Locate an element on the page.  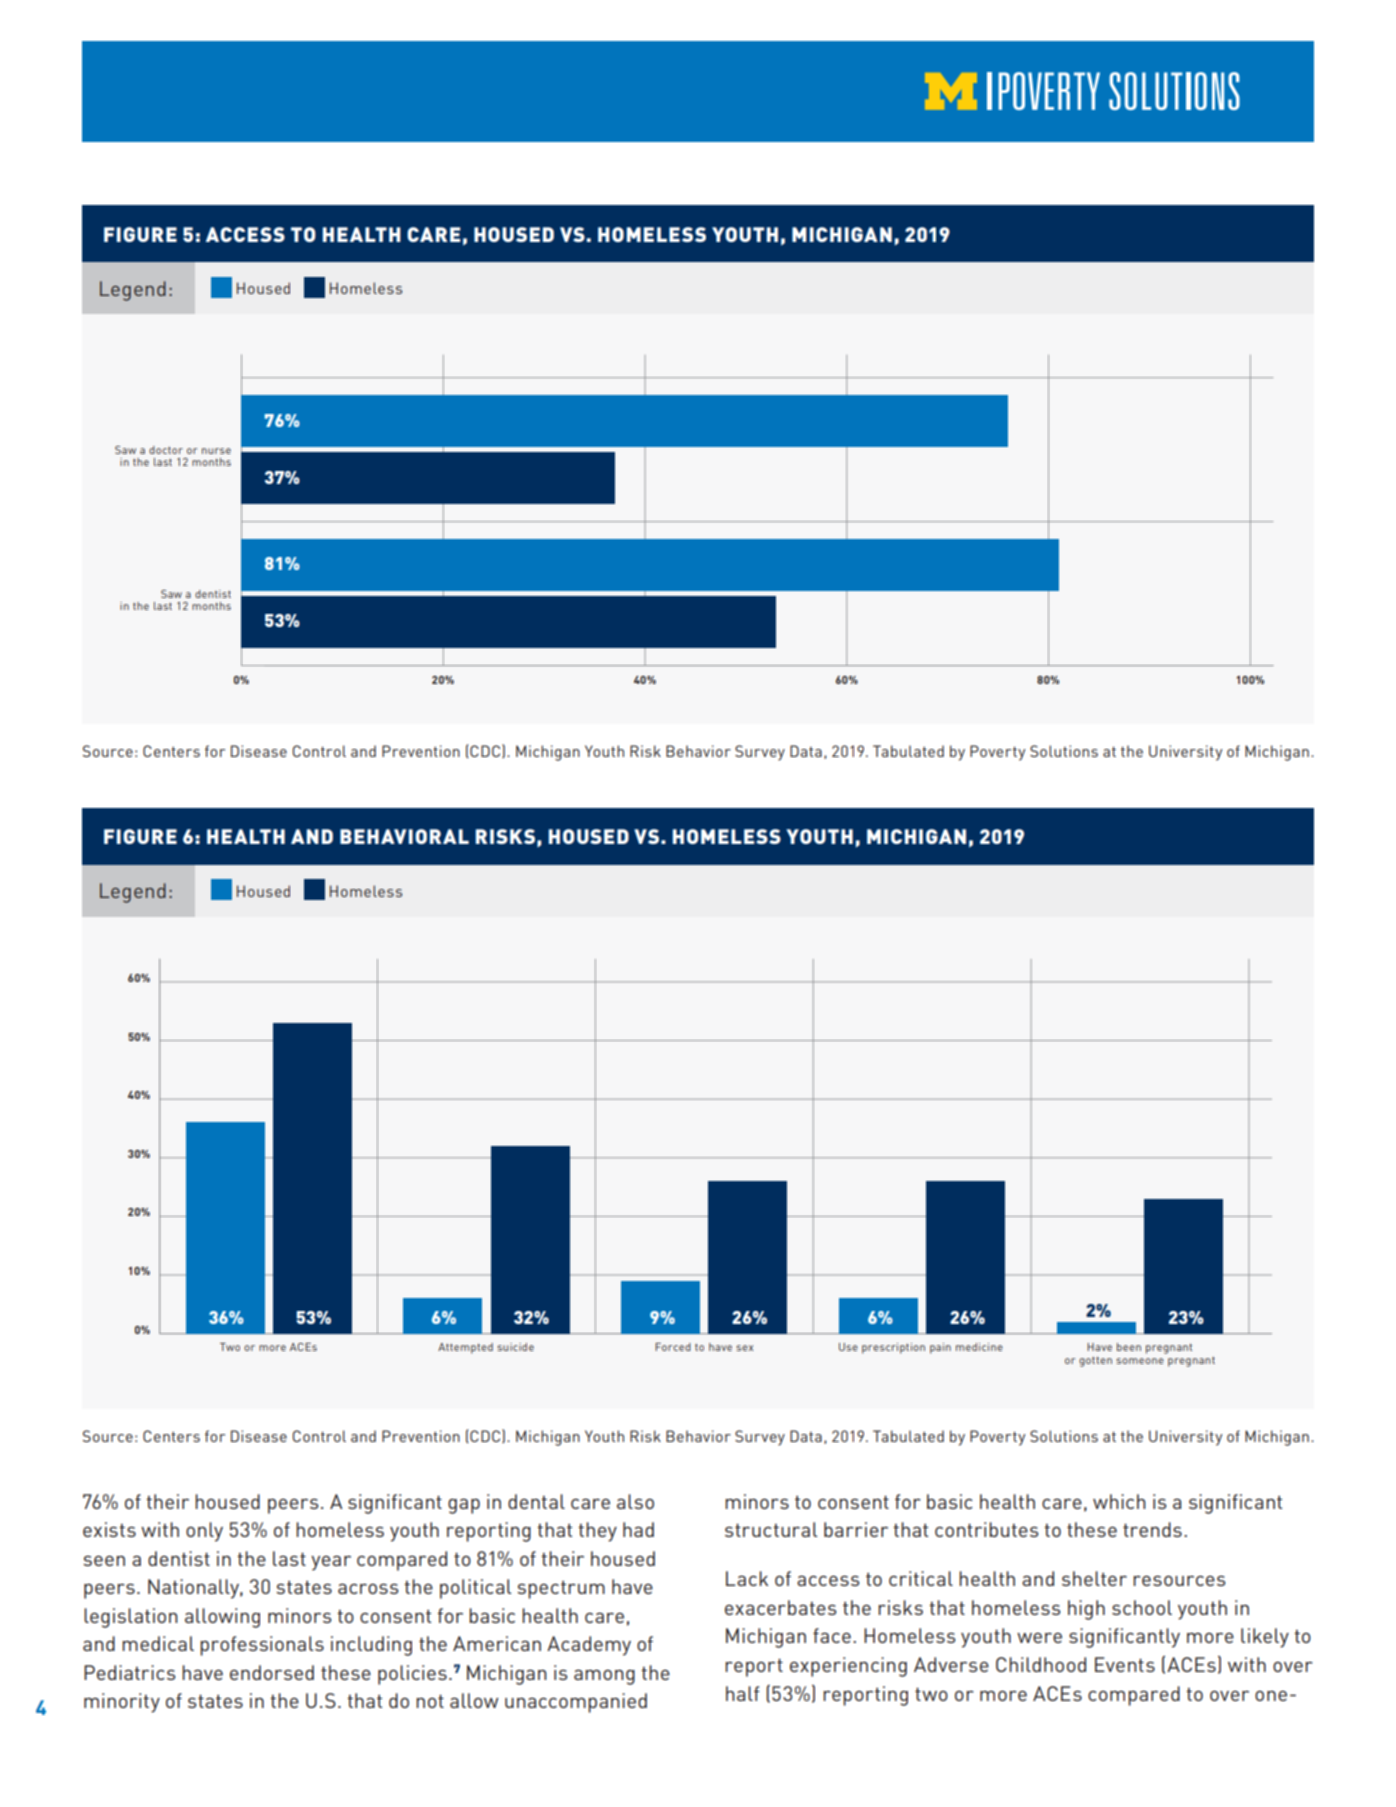
someone is located at coordinates (1140, 1361).
